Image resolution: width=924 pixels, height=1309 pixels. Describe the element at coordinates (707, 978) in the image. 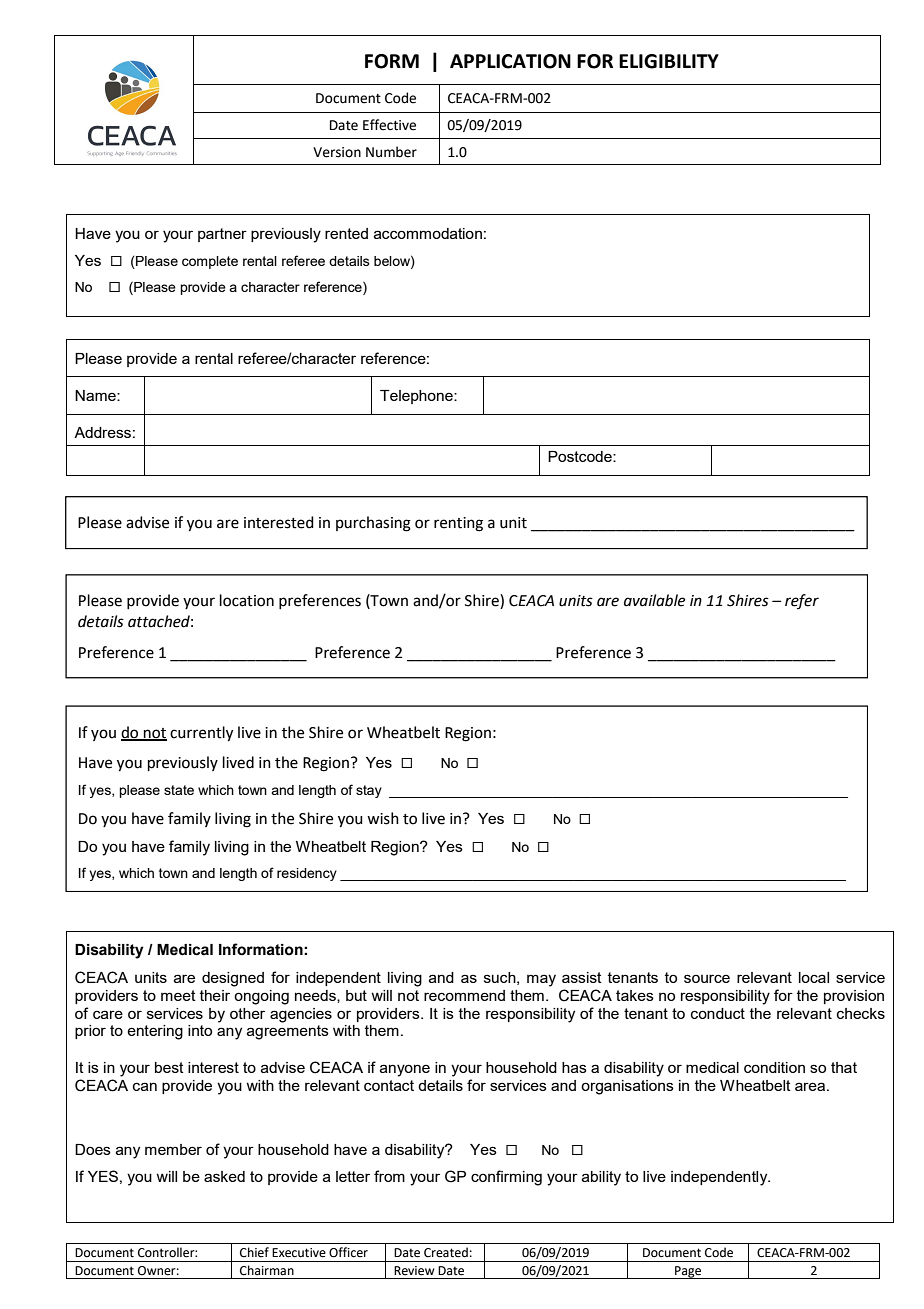

I see `source` at that location.
